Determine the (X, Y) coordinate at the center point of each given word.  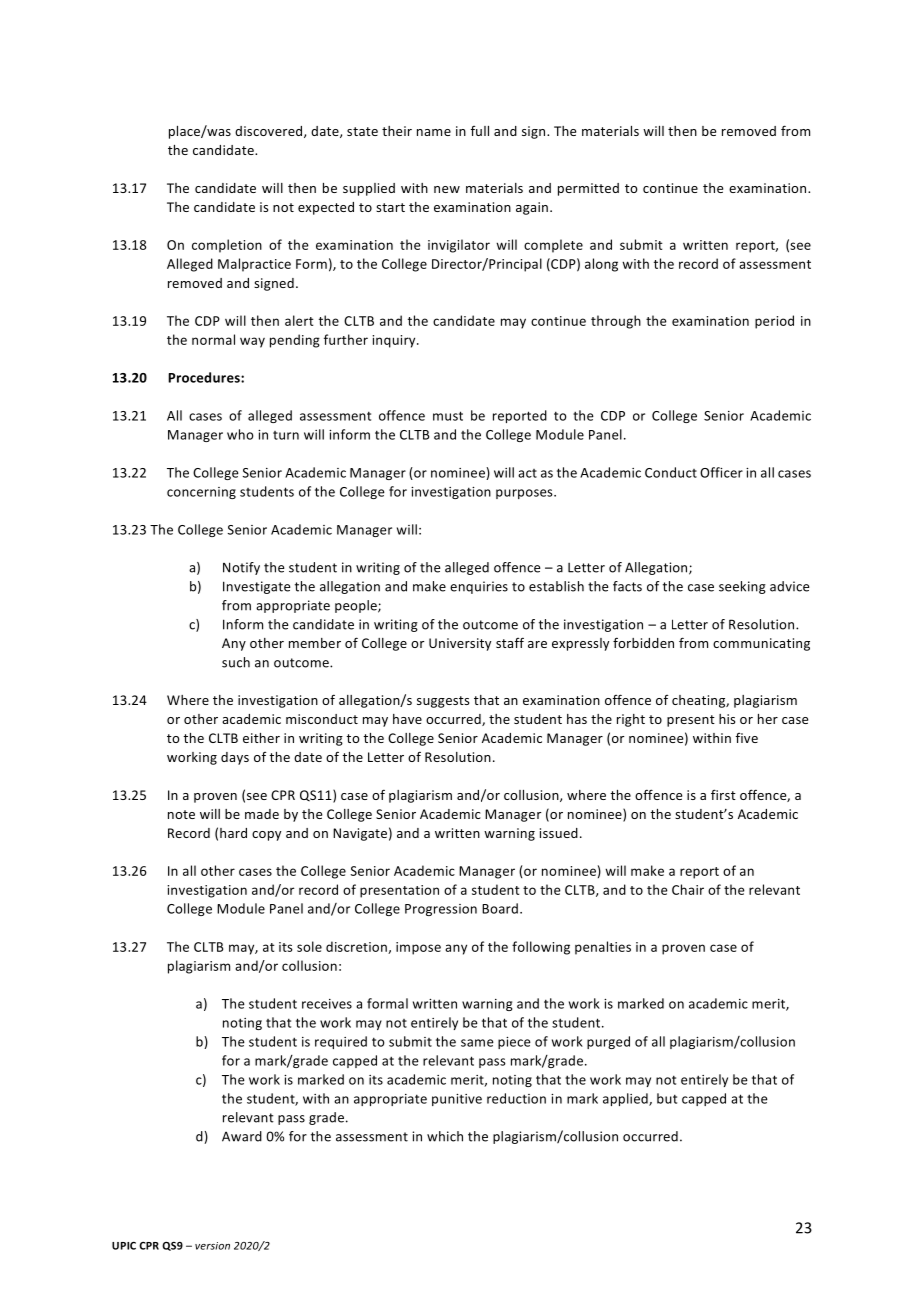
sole (309, 946)
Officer (721, 472)
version (212, 1246)
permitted (588, 189)
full (480, 131)
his (727, 719)
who (240, 434)
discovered (270, 132)
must (448, 416)
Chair (688, 889)
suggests (443, 702)
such (236, 662)
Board (500, 908)
